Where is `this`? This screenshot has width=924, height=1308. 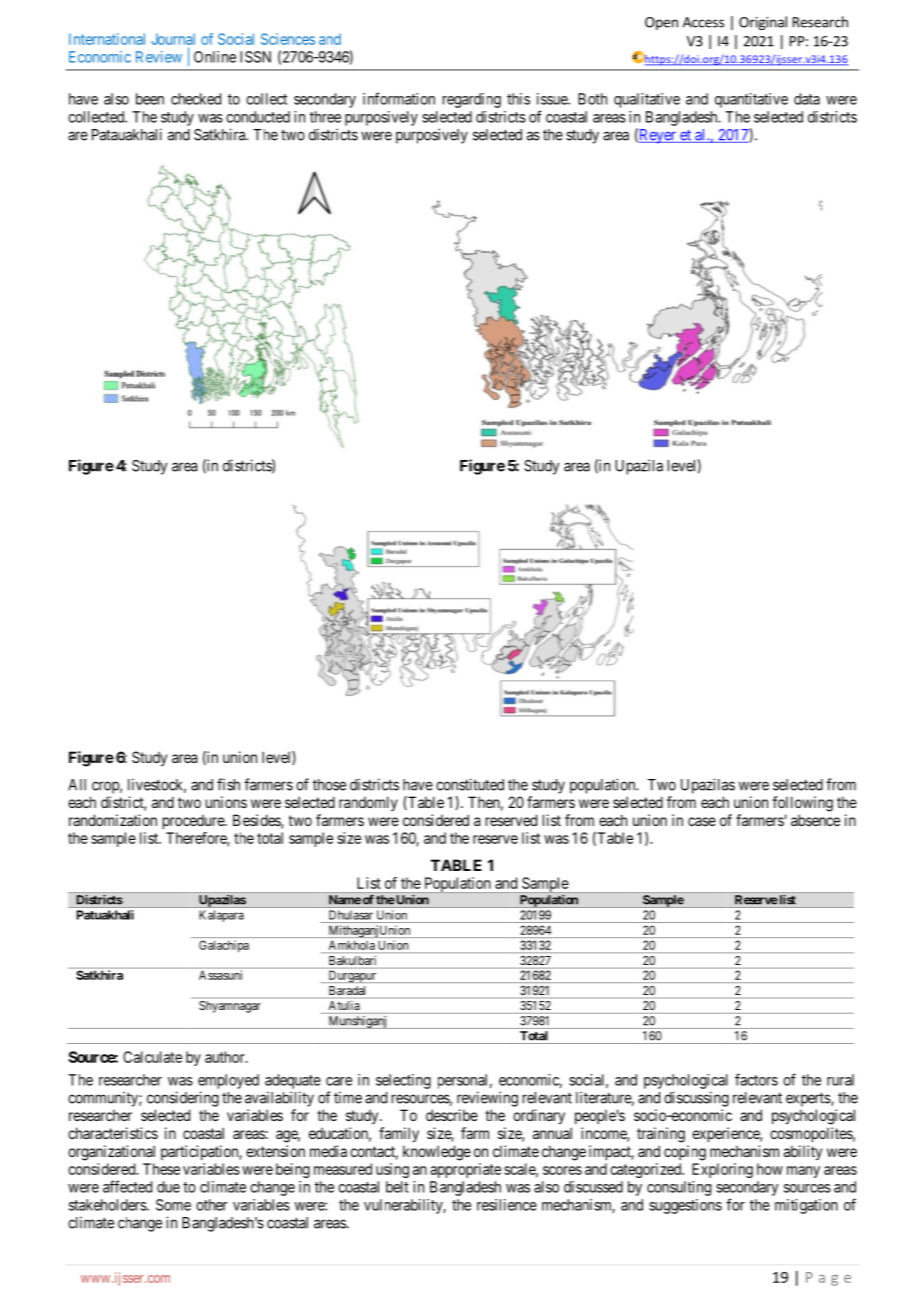
this is located at coordinates (518, 99).
